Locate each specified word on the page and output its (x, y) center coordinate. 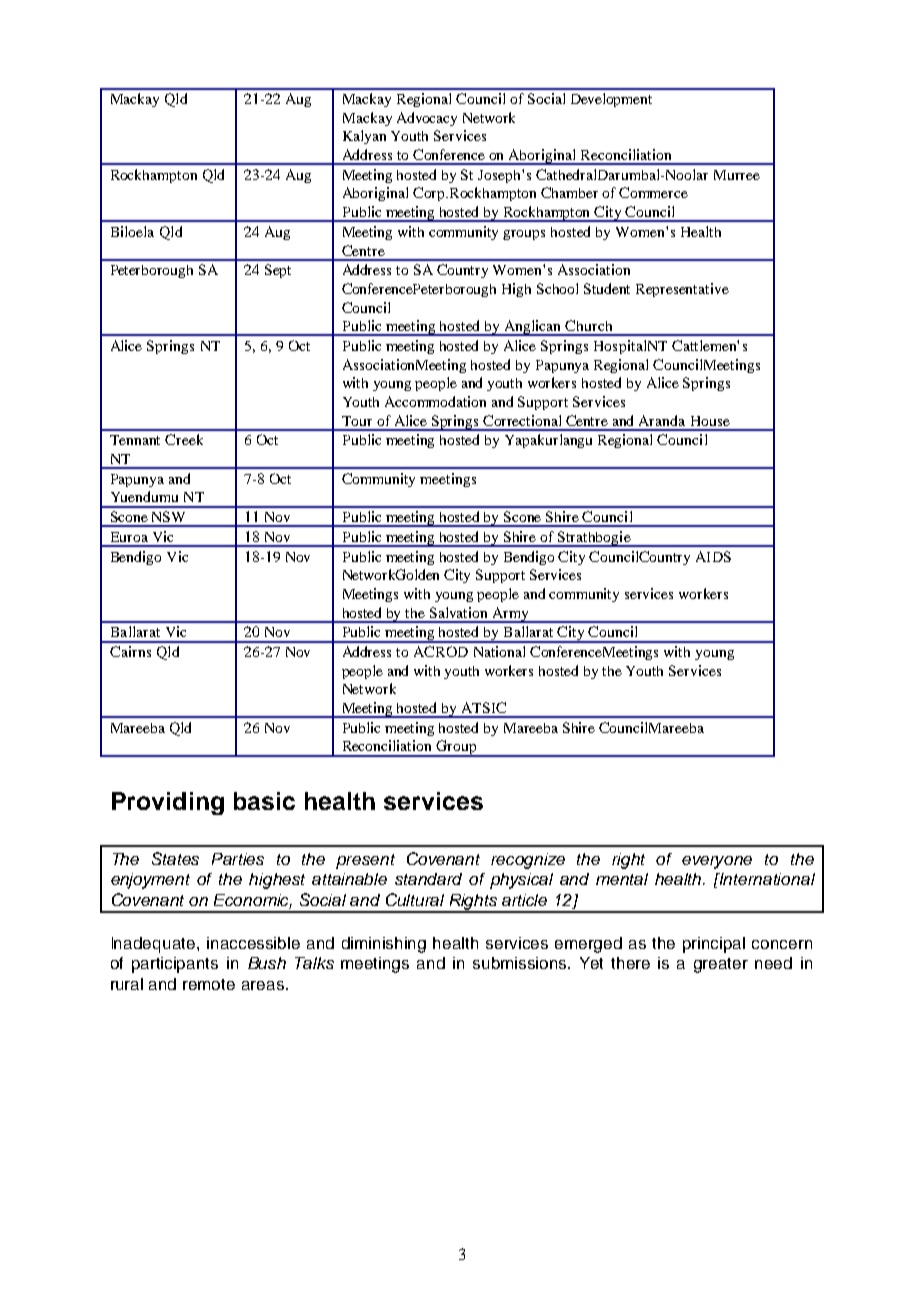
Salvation (458, 612)
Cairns (130, 651)
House (710, 421)
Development (611, 100)
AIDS (713, 556)
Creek (184, 439)
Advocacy (427, 119)
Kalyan (364, 137)
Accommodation (435, 401)
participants (175, 965)
